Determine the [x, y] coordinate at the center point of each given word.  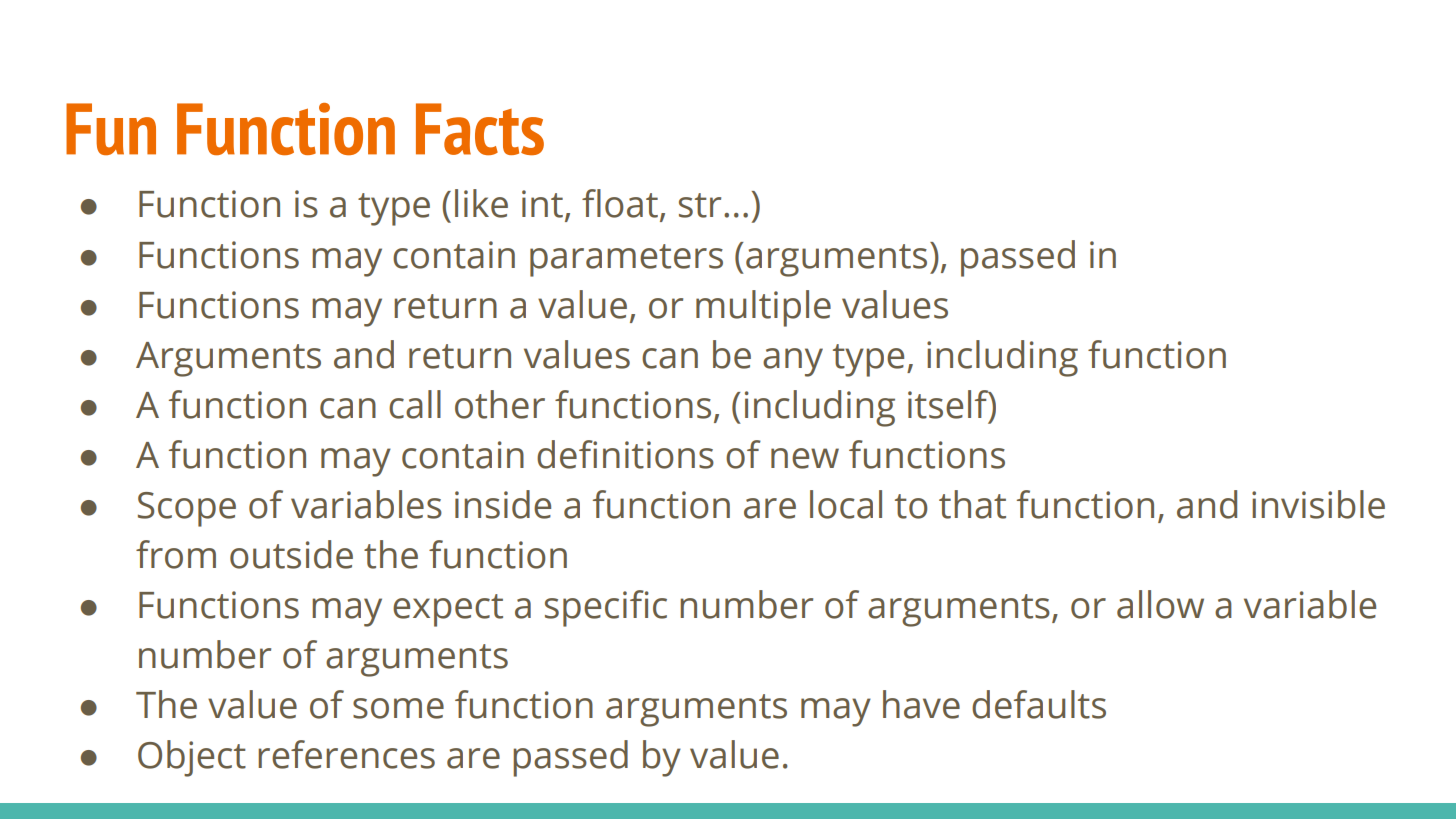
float [620, 203]
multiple [763, 308]
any [793, 362]
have [921, 704]
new [805, 458]
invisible [1318, 504]
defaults [1039, 704]
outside [291, 554]
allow [1160, 604]
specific [606, 608]
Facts [480, 129]
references [346, 754]
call [415, 404]
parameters [626, 260]
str [700, 205]
